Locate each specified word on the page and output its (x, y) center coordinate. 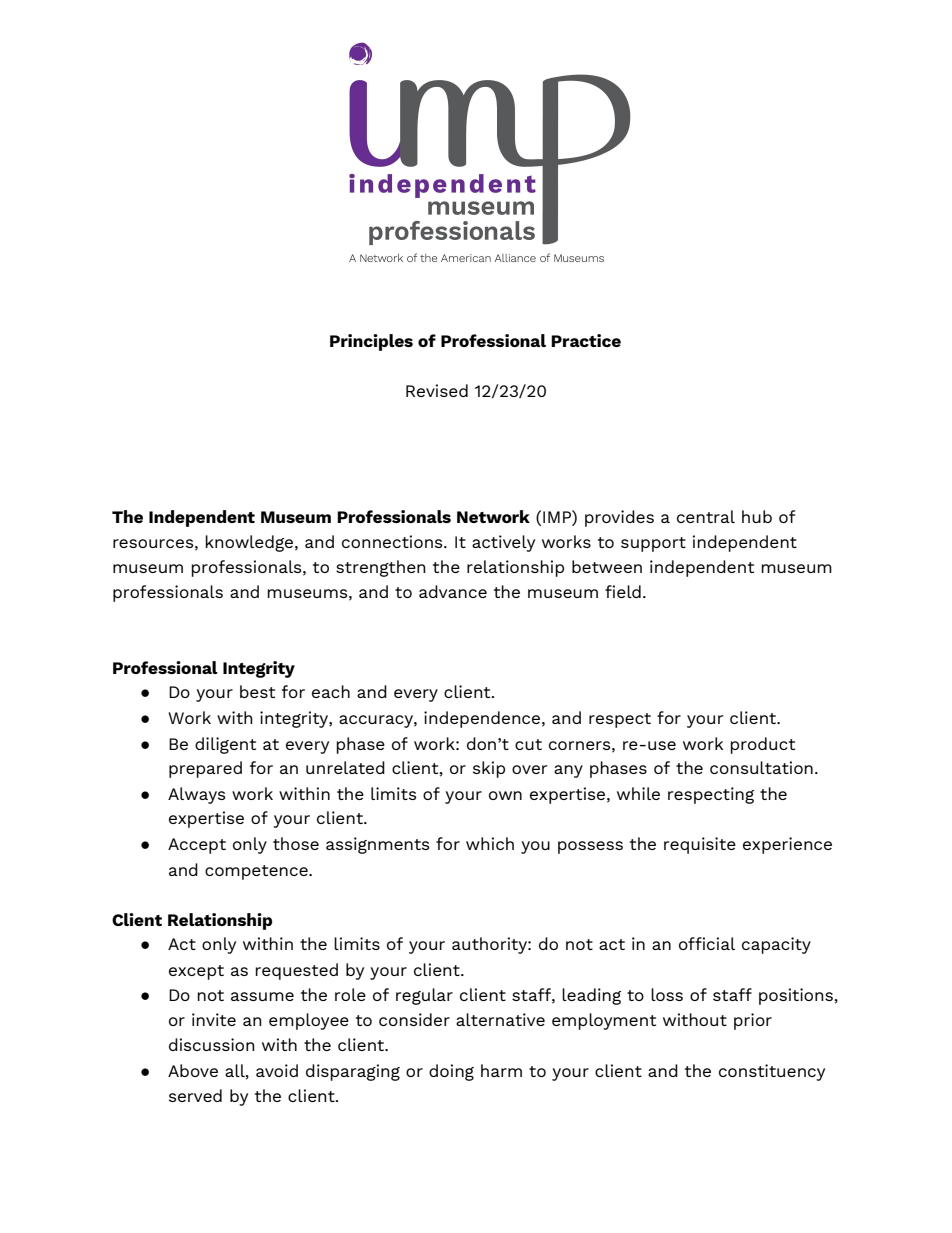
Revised (437, 390)
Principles (371, 342)
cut (528, 744)
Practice (586, 340)
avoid (277, 1070)
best (257, 691)
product (762, 745)
